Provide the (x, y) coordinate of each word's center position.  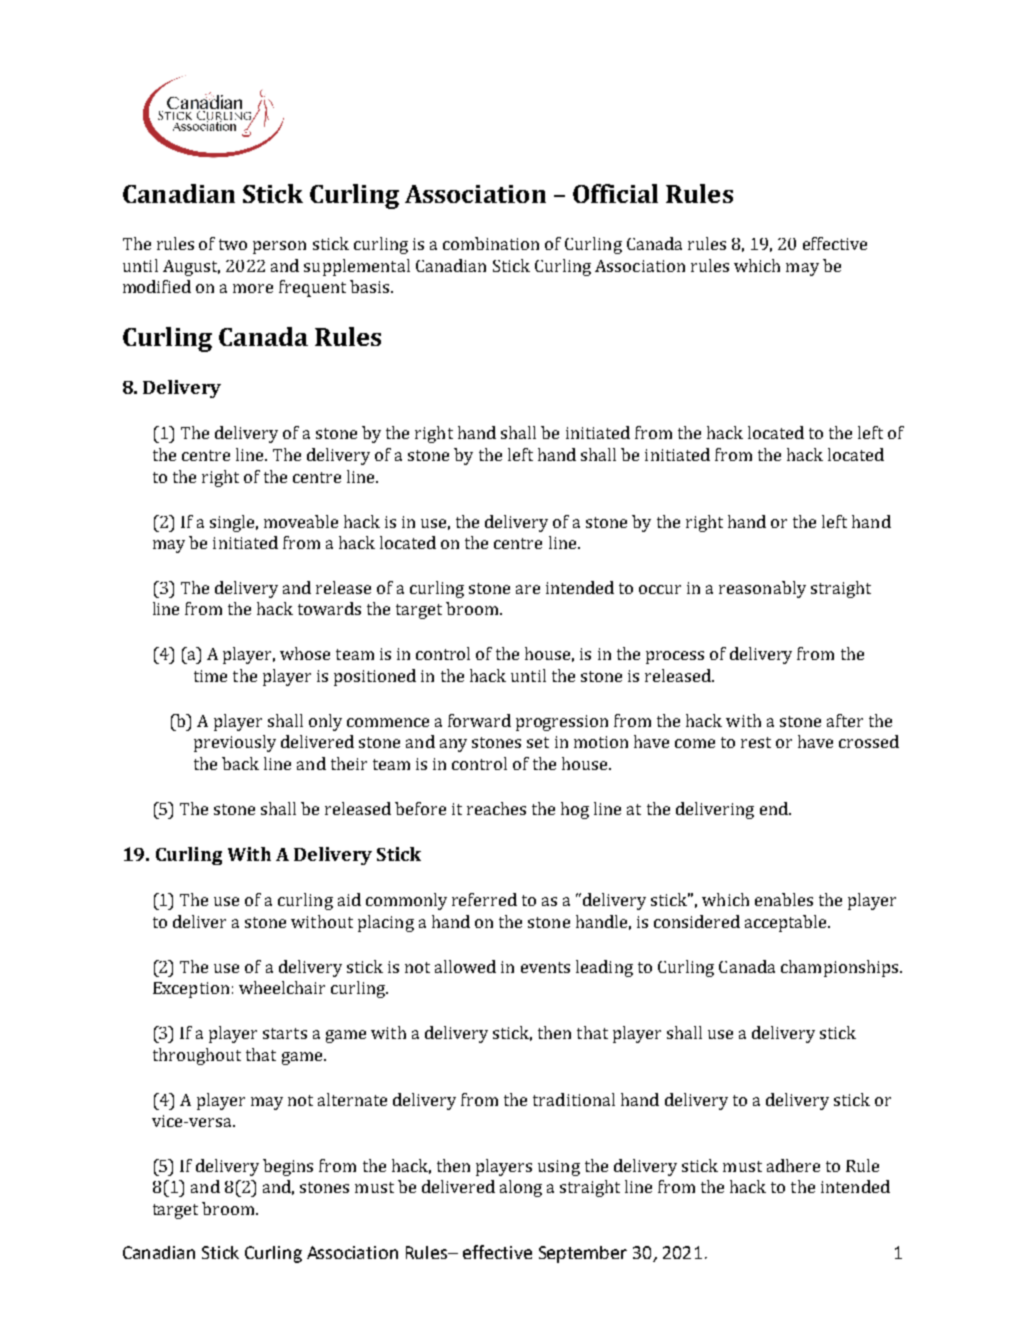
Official (615, 193)
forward (479, 720)
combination (491, 243)
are (528, 589)
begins (288, 1167)
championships (841, 968)
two (233, 244)
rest (756, 742)
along (521, 1188)
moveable (301, 521)
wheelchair (282, 987)
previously (235, 743)
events (545, 967)
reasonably (762, 589)
